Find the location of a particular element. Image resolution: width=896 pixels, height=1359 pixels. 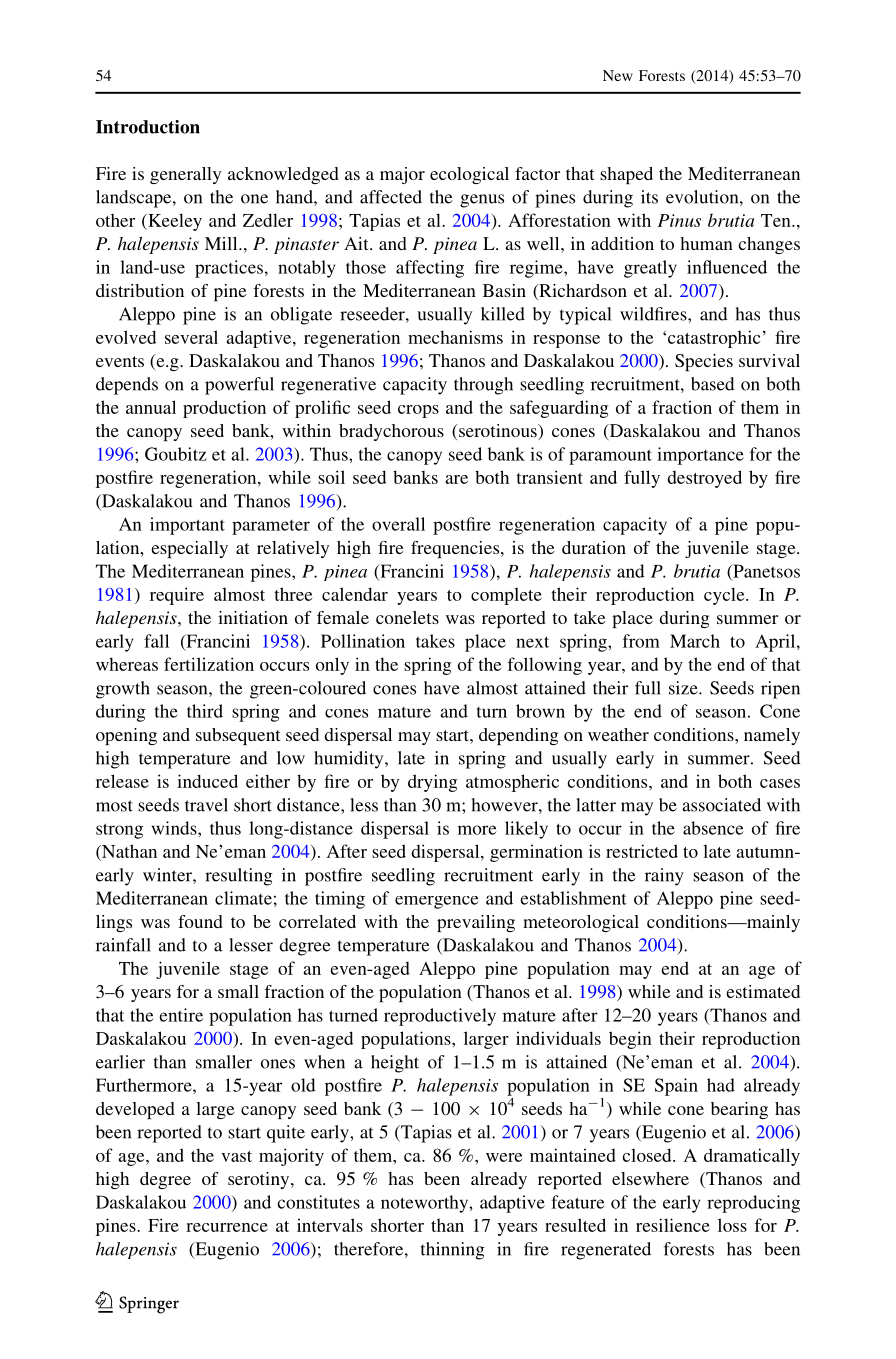

ecological is located at coordinates (469, 175).
